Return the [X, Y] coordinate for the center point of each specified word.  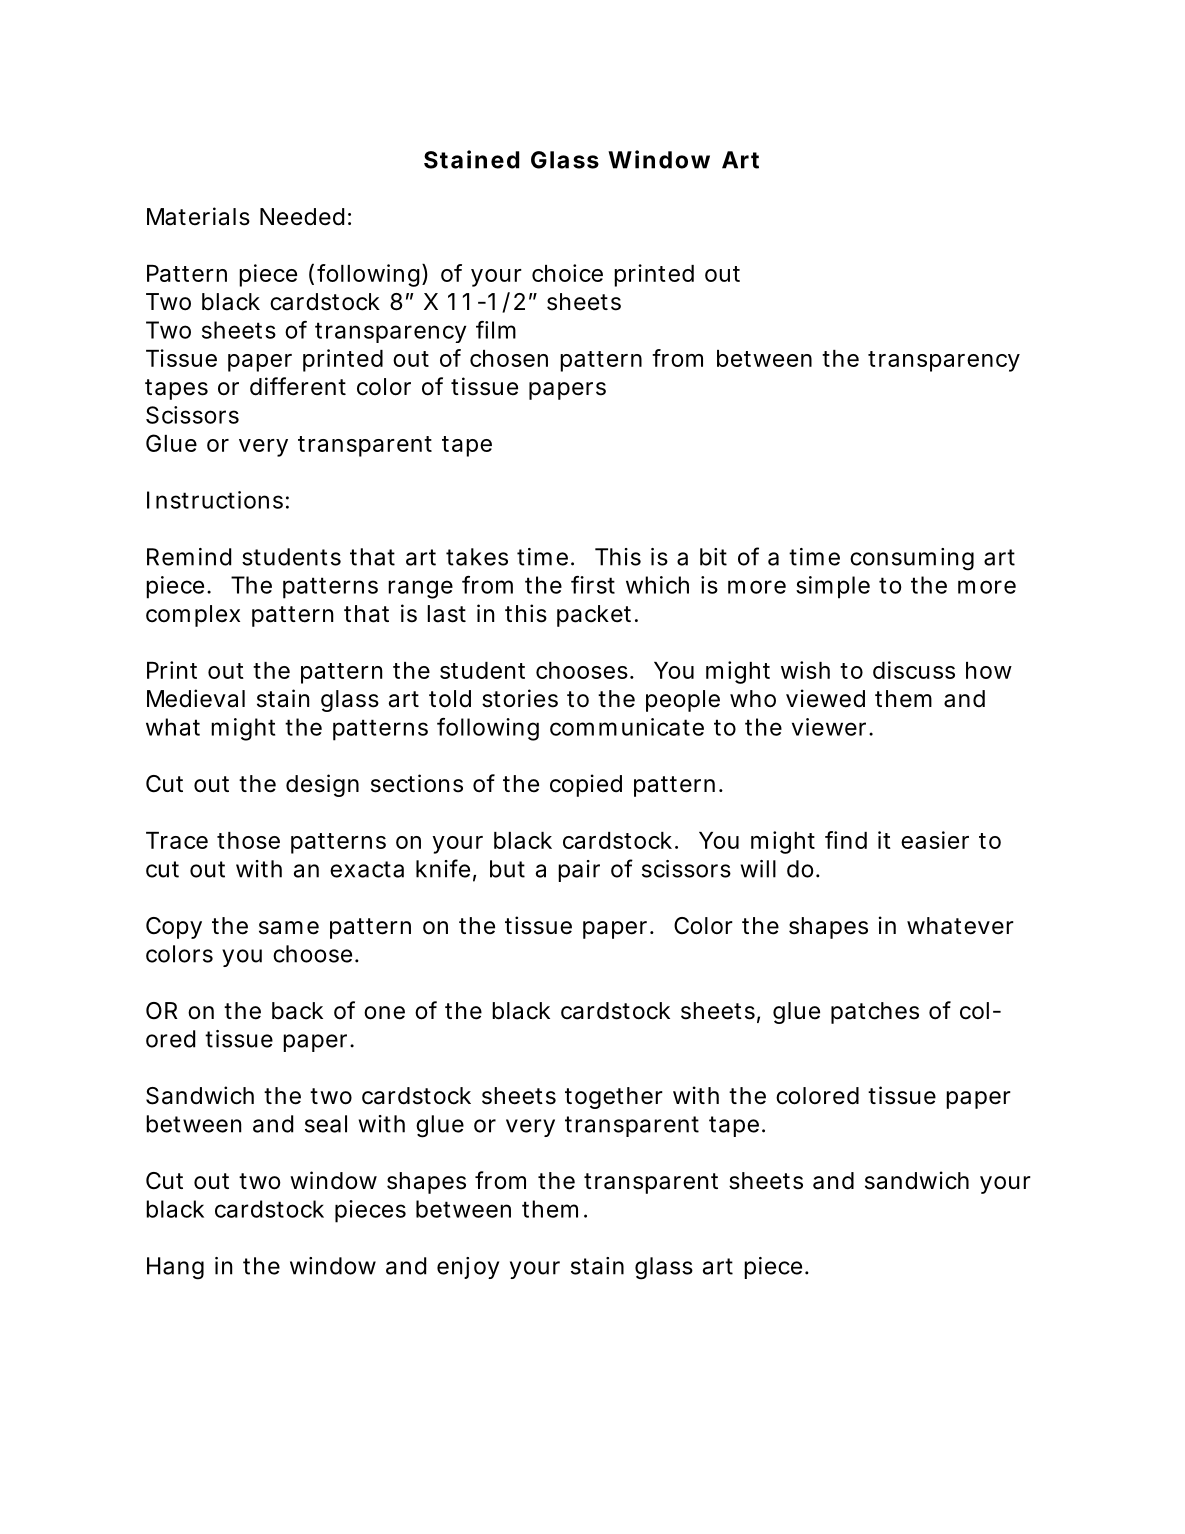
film [496, 330]
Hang [175, 1268]
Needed [302, 217]
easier [935, 840]
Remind [189, 557]
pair [579, 871]
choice [567, 273]
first [593, 585]
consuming [912, 559]
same [289, 928]
